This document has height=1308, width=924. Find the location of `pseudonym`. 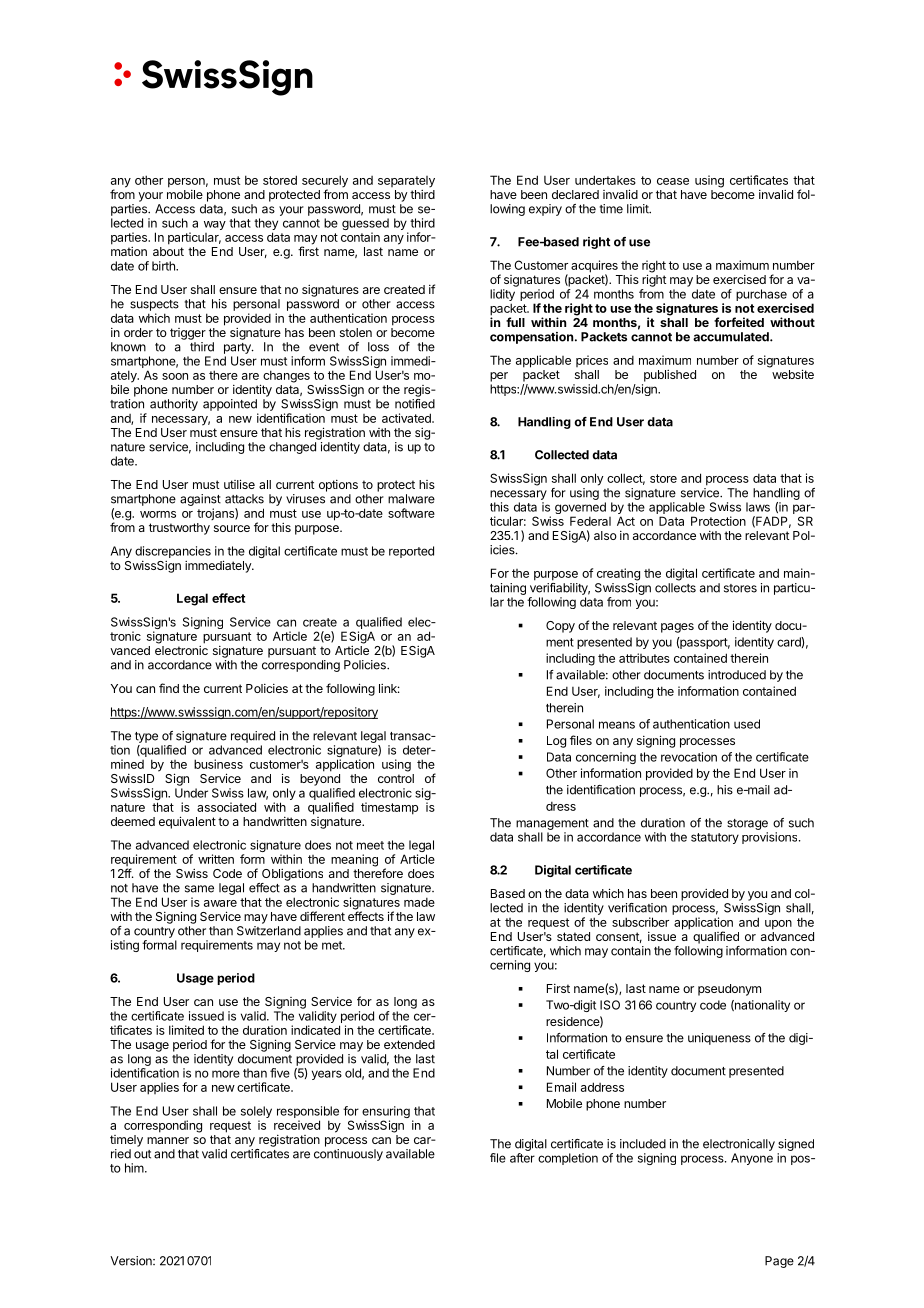

pseudonym is located at coordinates (729, 990).
